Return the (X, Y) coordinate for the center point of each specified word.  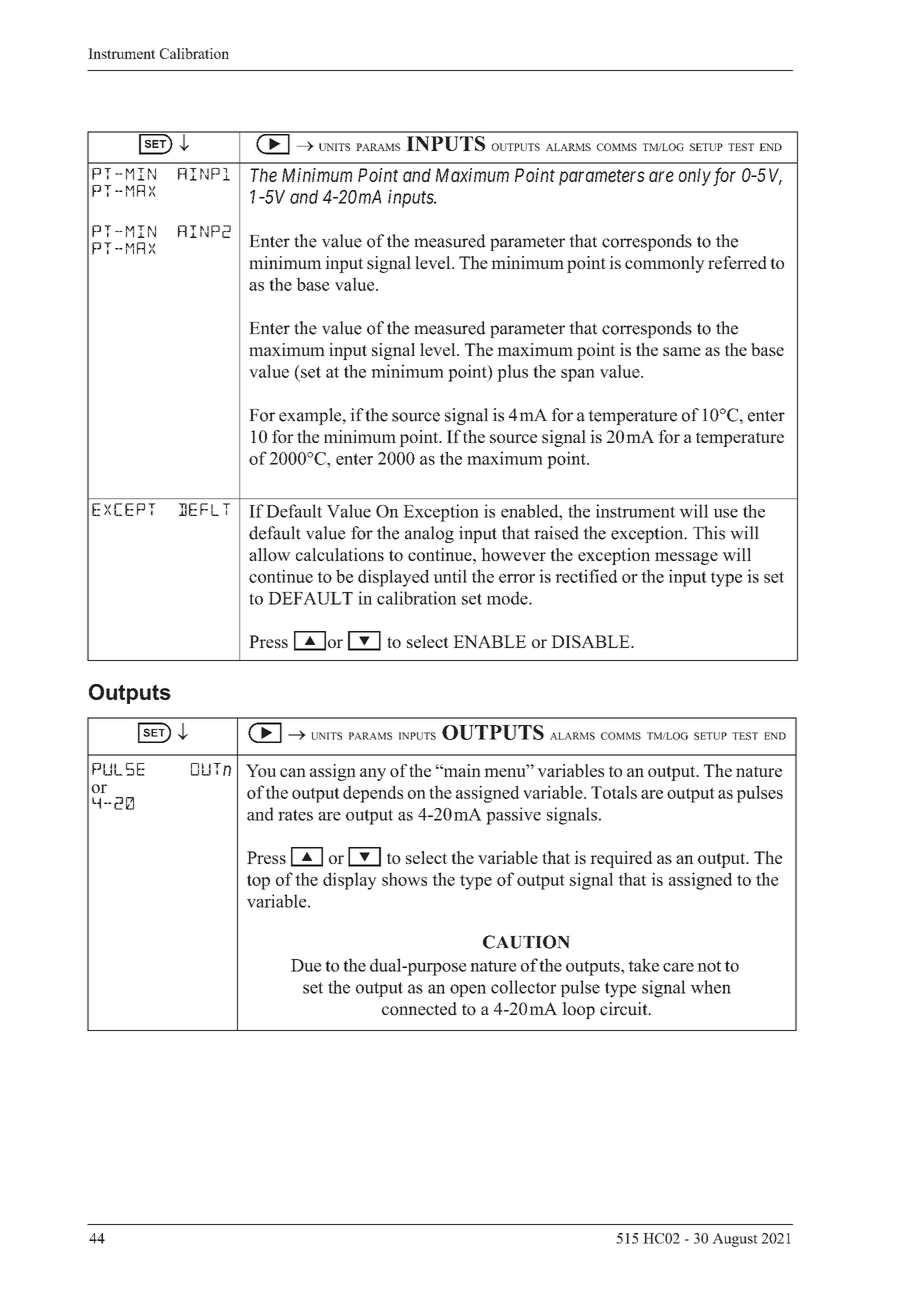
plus (512, 373)
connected (419, 1009)
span (578, 375)
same (682, 351)
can (293, 772)
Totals (614, 792)
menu (506, 771)
